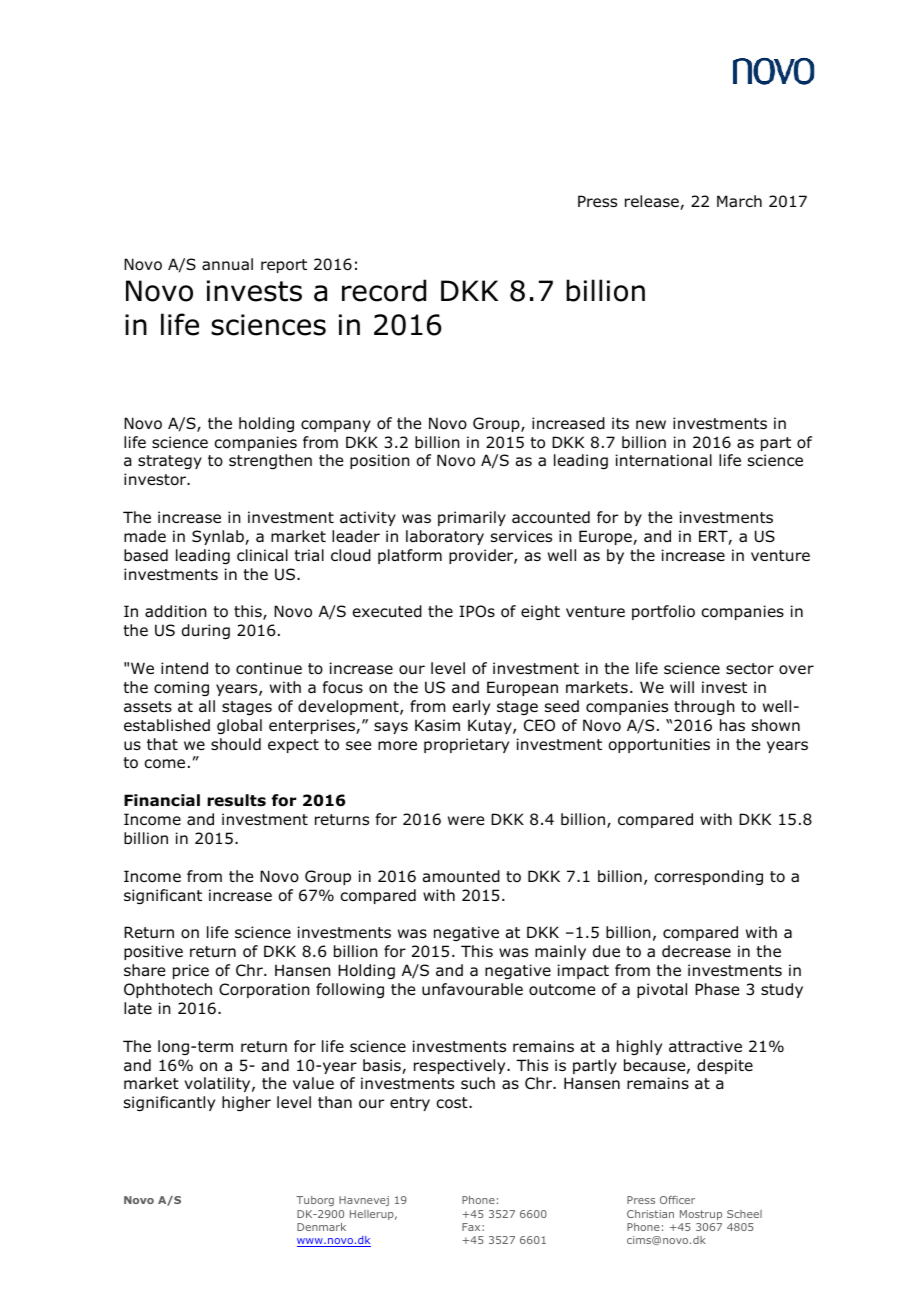 This screenshot has width=924, height=1308. I want to click on Officer, so click(677, 1200).
